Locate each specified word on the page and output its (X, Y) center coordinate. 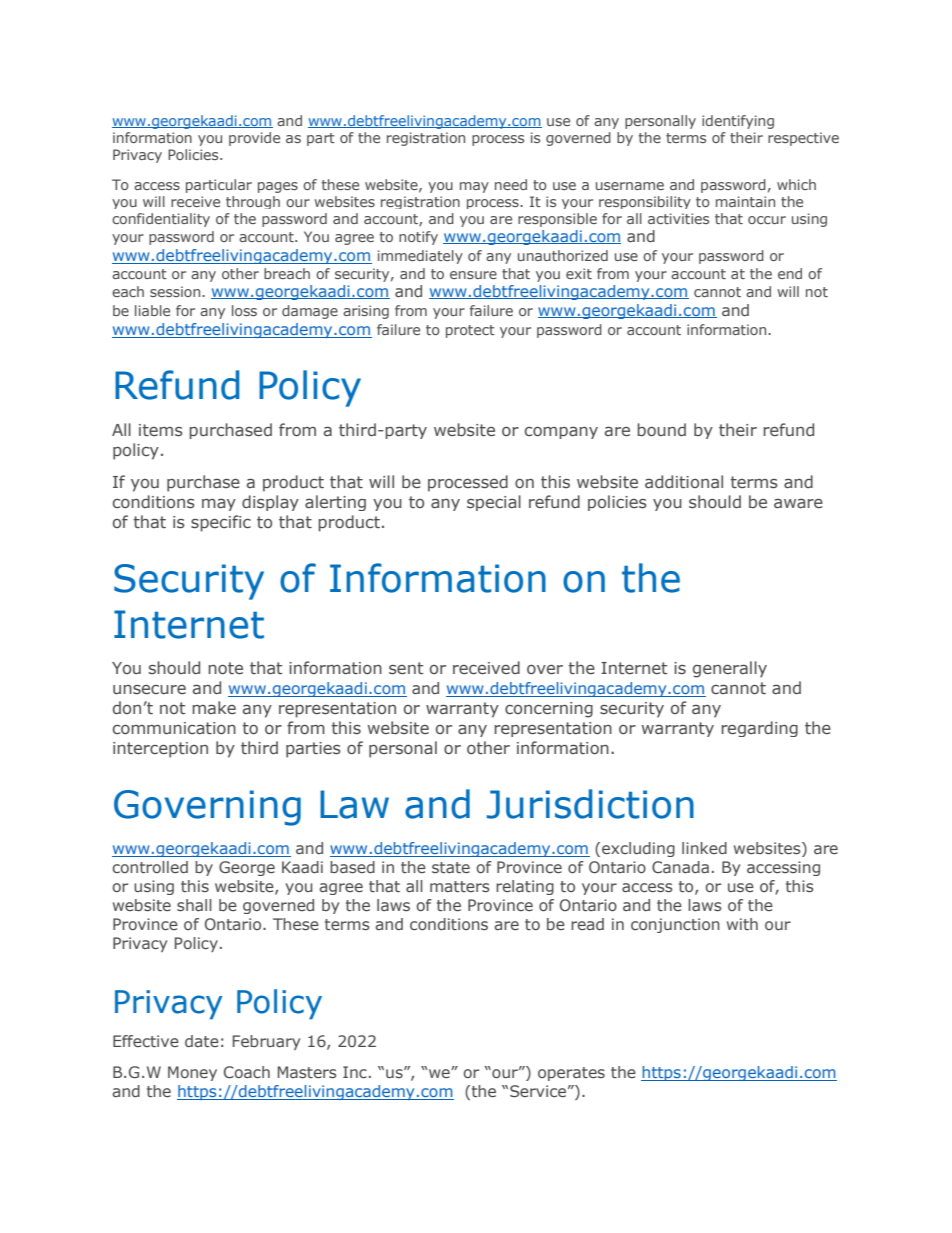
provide (254, 139)
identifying (738, 122)
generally (730, 669)
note (225, 668)
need (511, 184)
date (202, 1041)
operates (571, 1074)
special (494, 503)
